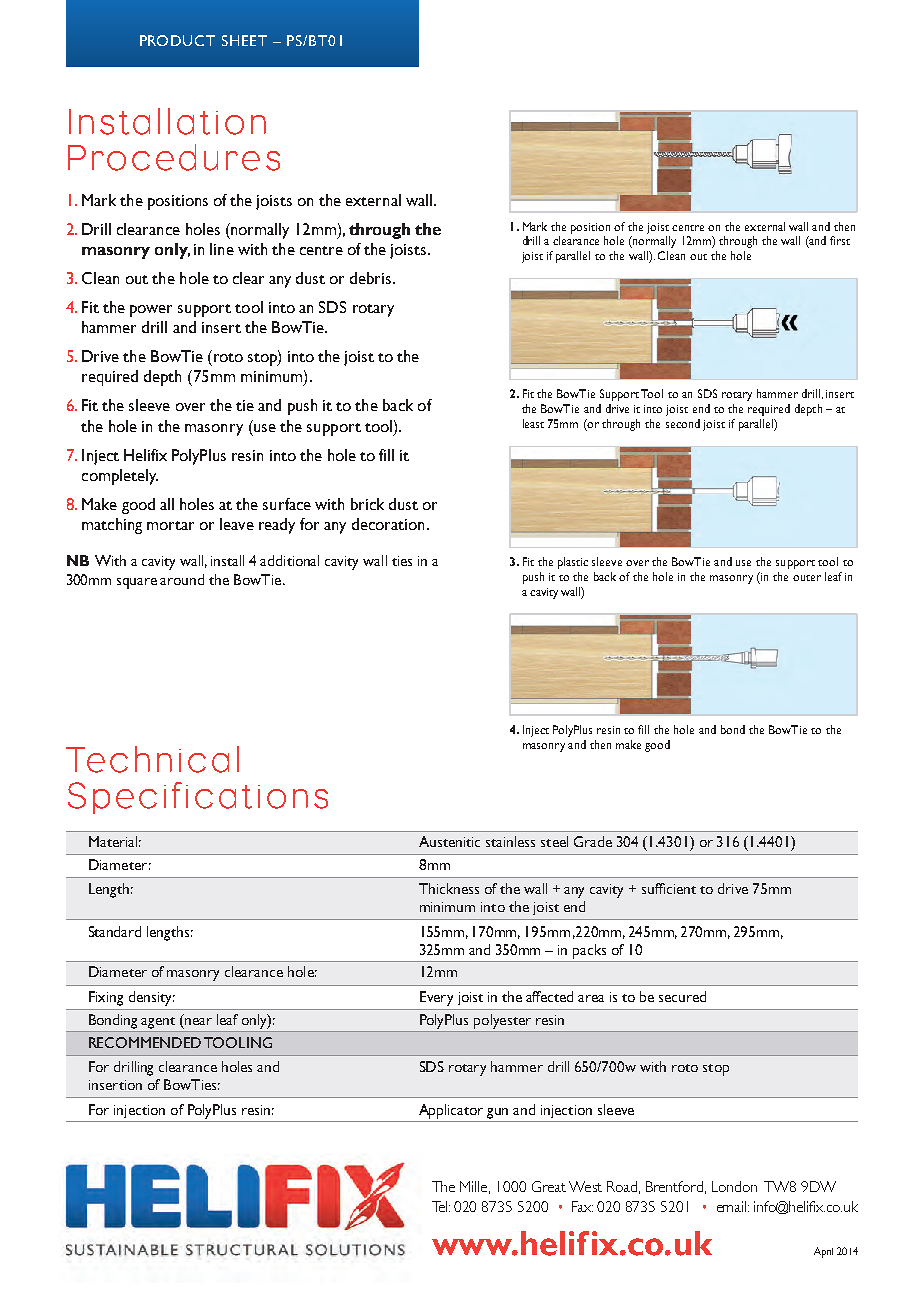 This screenshot has height=1308, width=924. Describe the element at coordinates (733, 1206) in the screenshot. I see `email` at that location.
